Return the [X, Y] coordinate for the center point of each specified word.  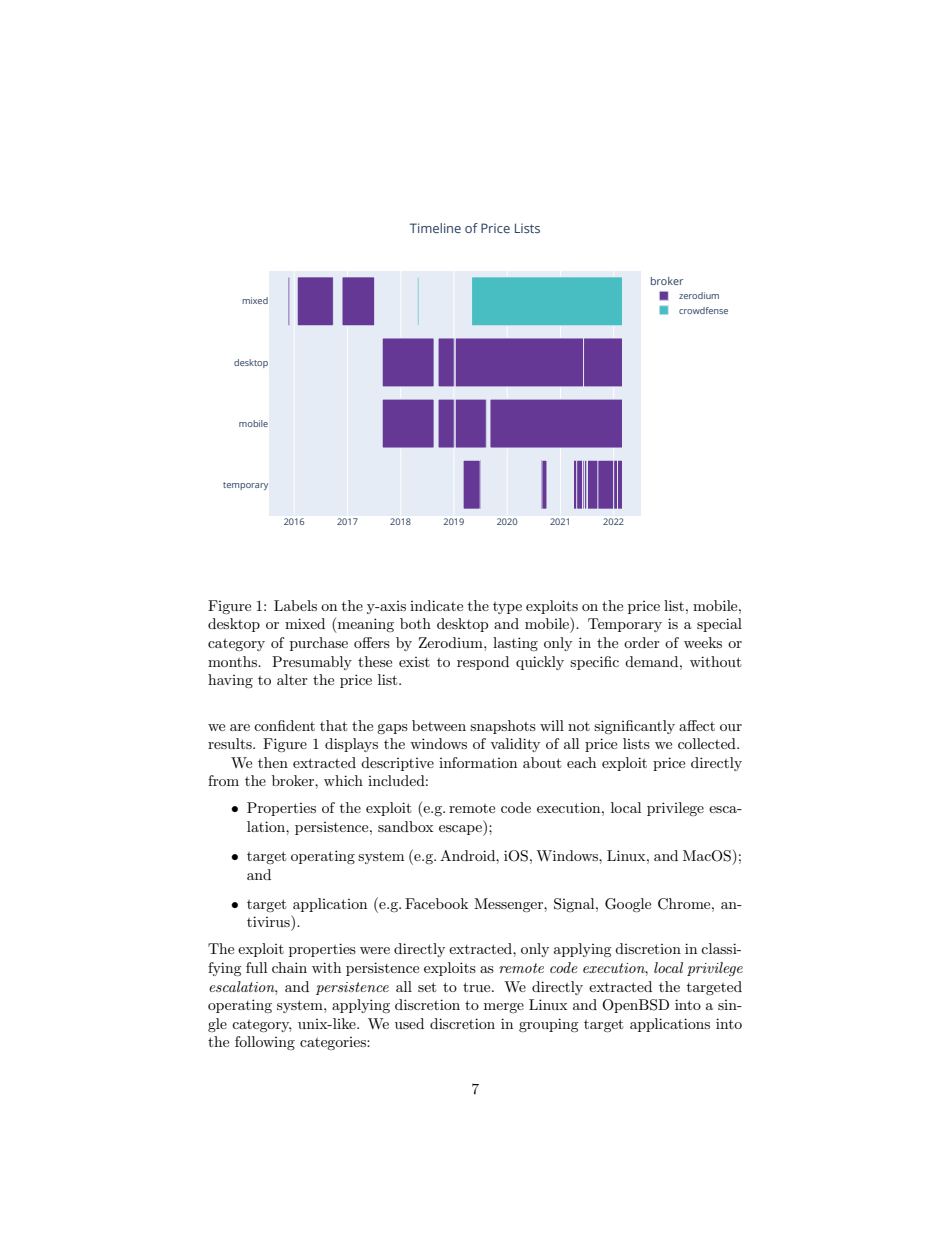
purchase [319, 644]
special [719, 625]
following [265, 1043]
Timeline [435, 228]
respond [483, 663]
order [642, 642]
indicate [436, 605]
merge [504, 1008]
